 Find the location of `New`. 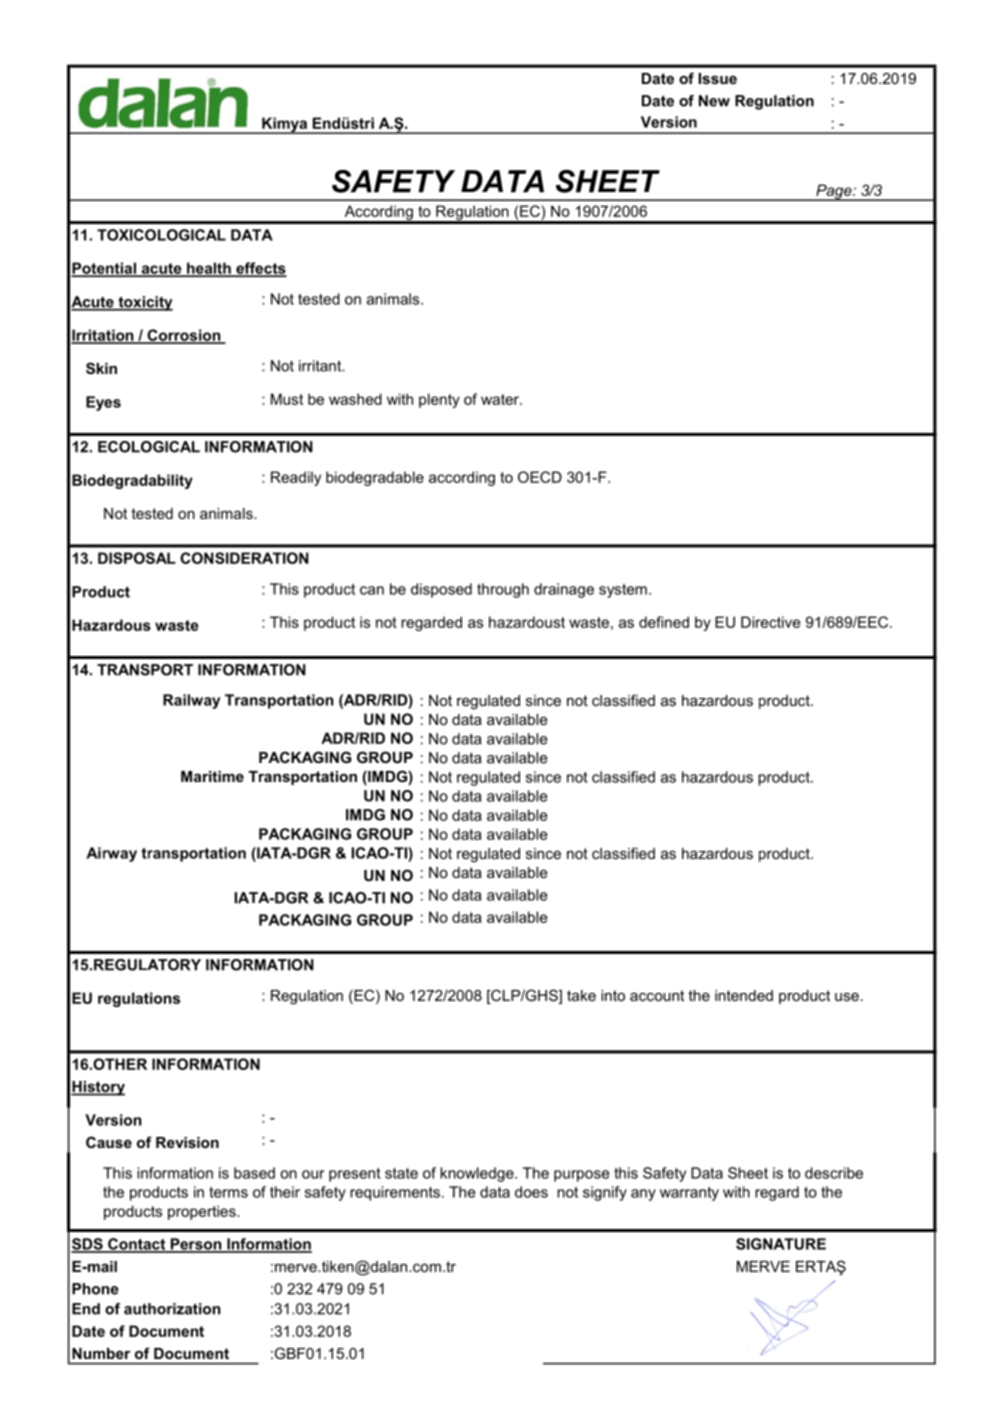

New is located at coordinates (714, 101).
